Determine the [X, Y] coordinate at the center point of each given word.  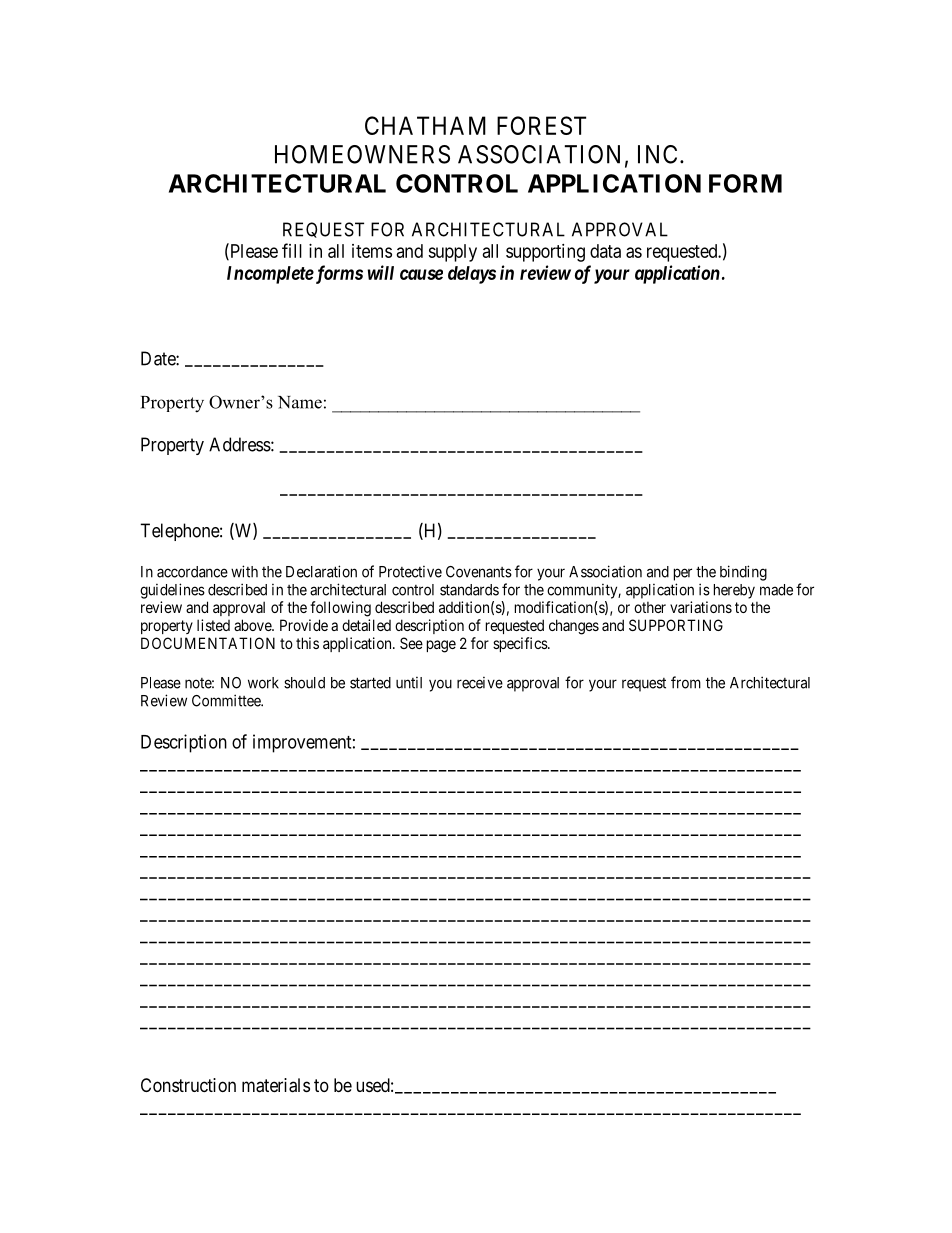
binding [743, 573]
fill [292, 250]
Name [300, 402]
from [686, 682]
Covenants [479, 572]
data [605, 251]
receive [480, 683]
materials [276, 1085]
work [263, 683]
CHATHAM [425, 125]
